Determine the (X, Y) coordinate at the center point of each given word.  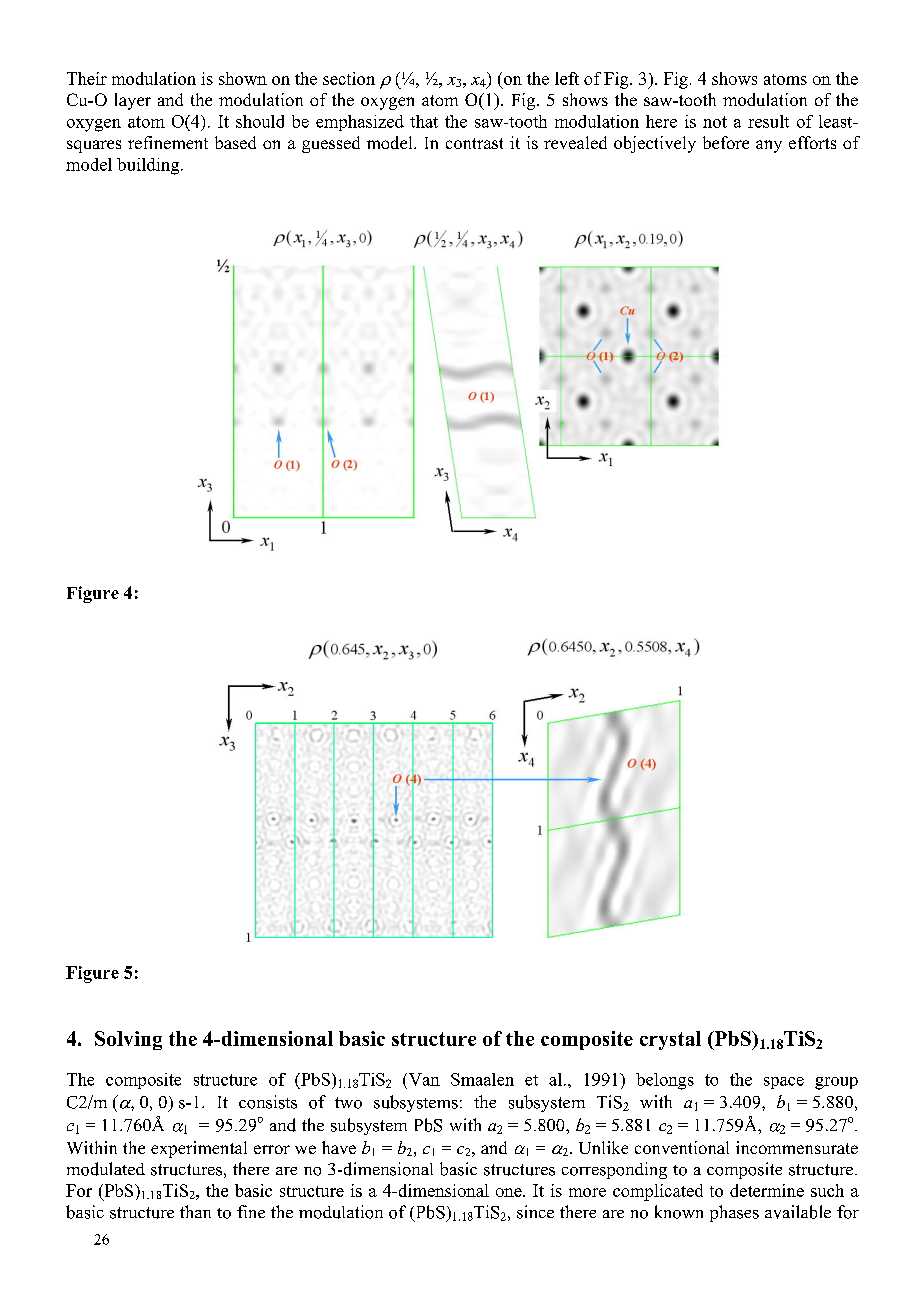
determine (767, 1190)
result (768, 121)
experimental (199, 1149)
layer (133, 101)
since (535, 1212)
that (424, 121)
